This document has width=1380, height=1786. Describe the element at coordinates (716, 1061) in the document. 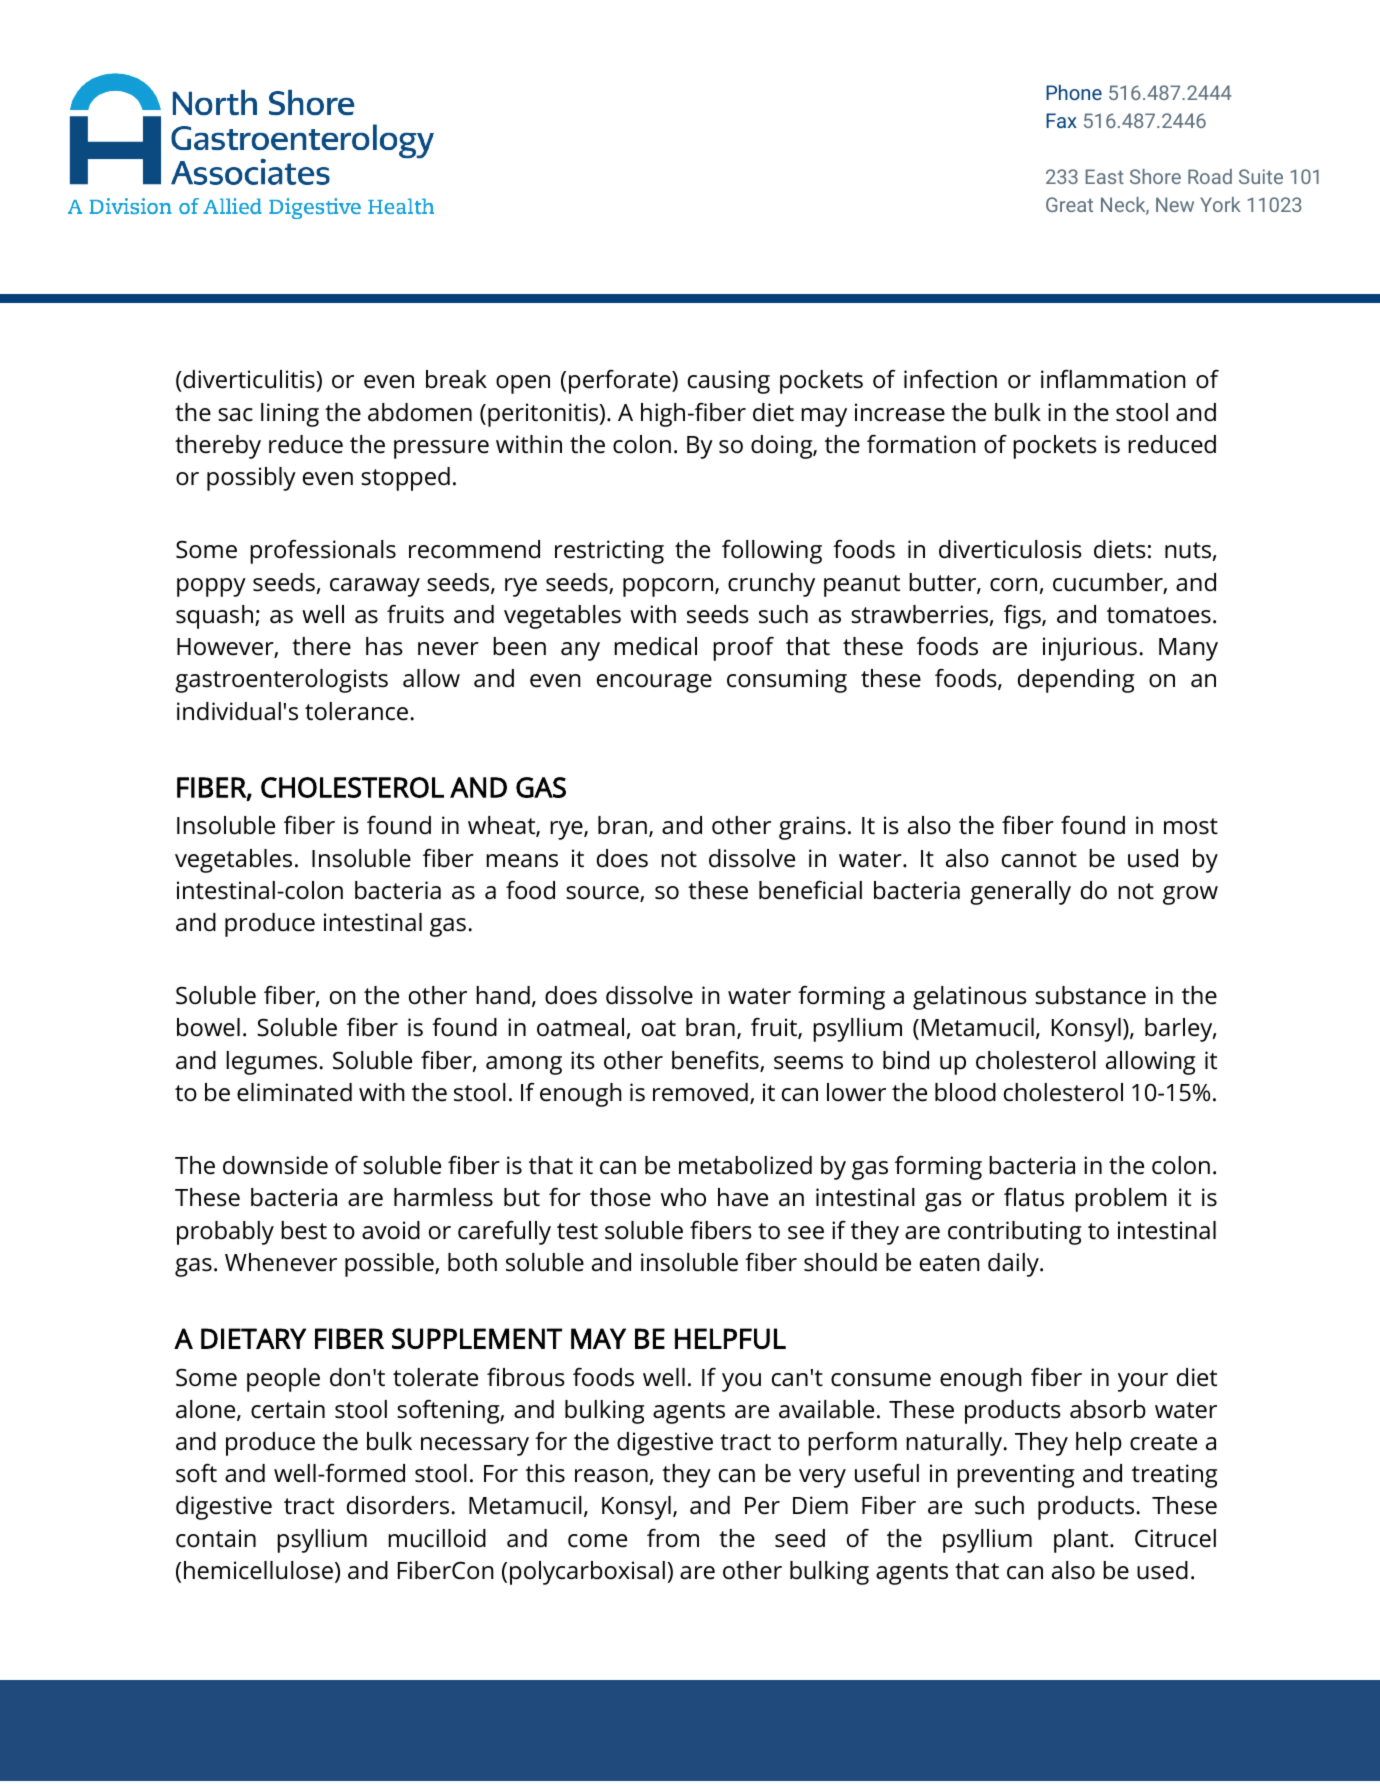

I see `benefits` at that location.
